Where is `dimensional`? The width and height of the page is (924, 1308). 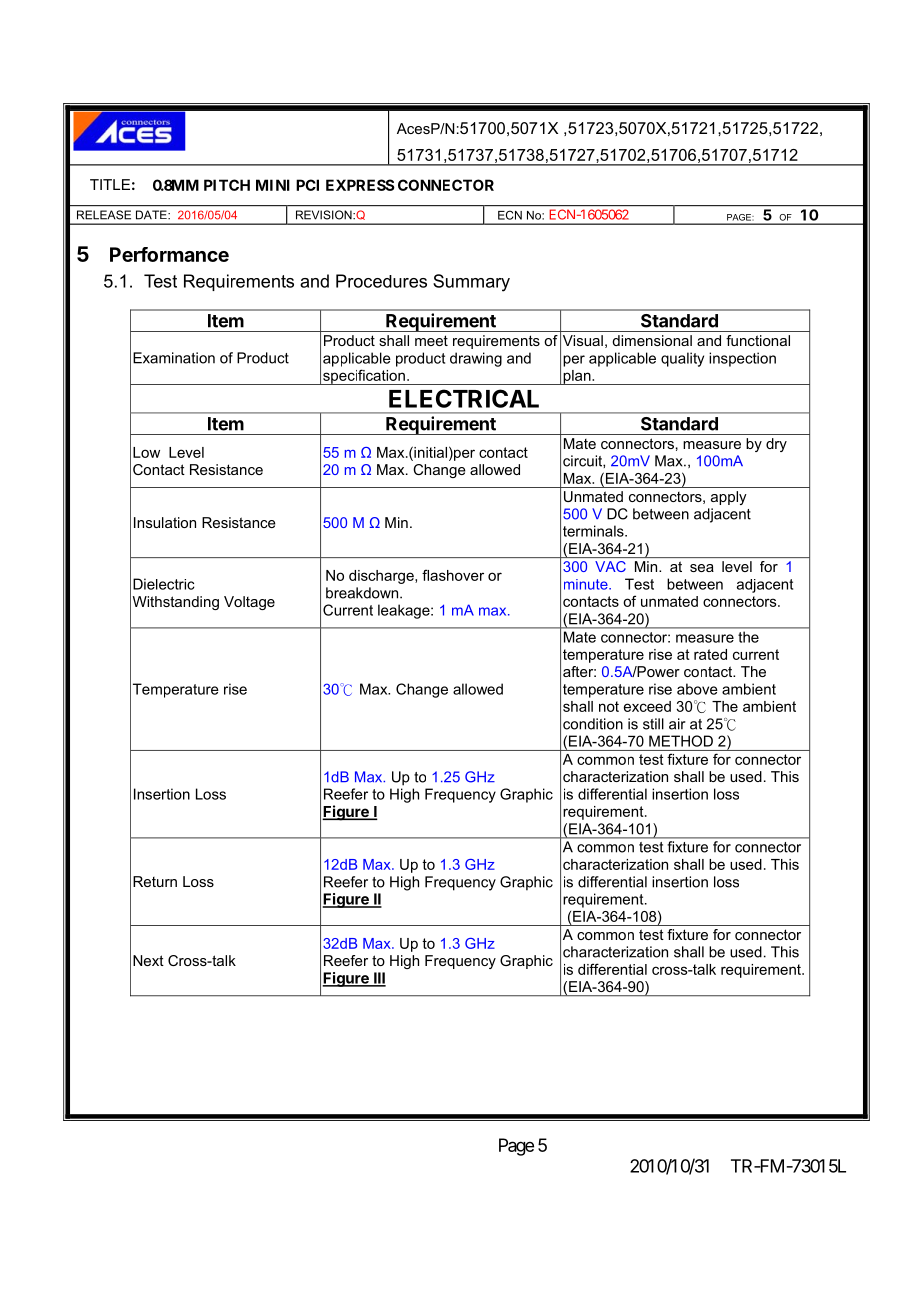
dimensional is located at coordinates (652, 340).
